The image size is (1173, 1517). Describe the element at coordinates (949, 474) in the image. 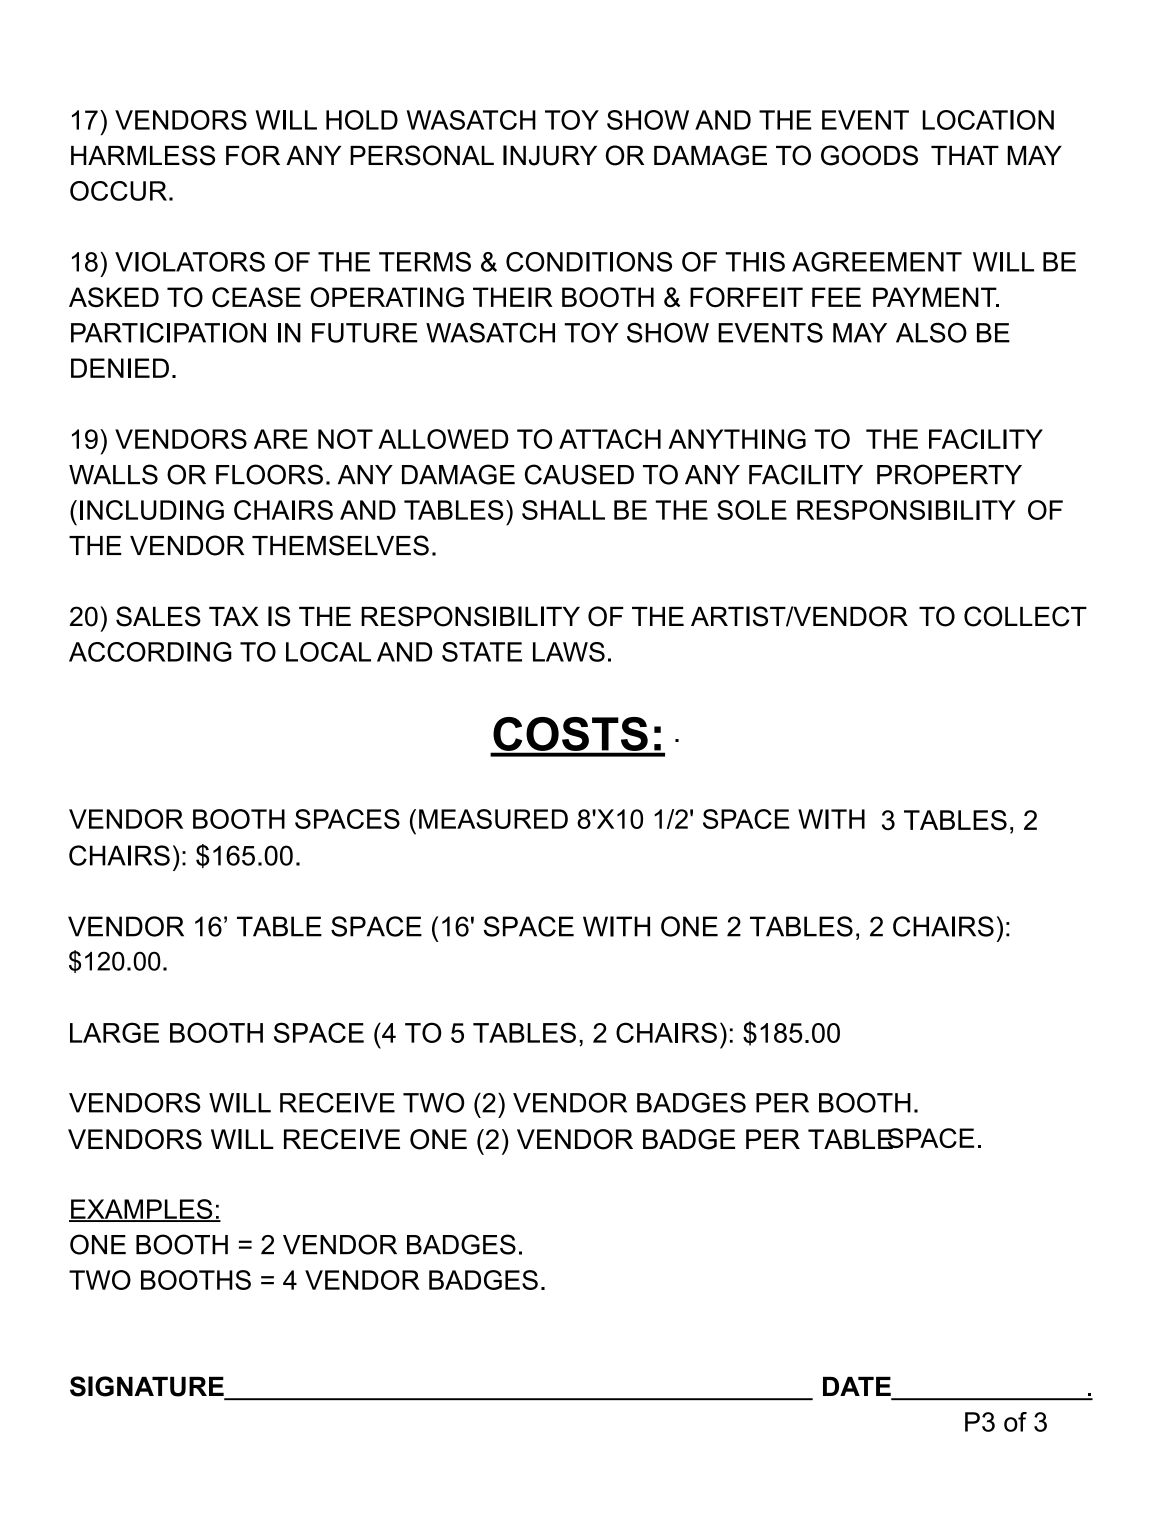

I see `PROPERTY` at that location.
